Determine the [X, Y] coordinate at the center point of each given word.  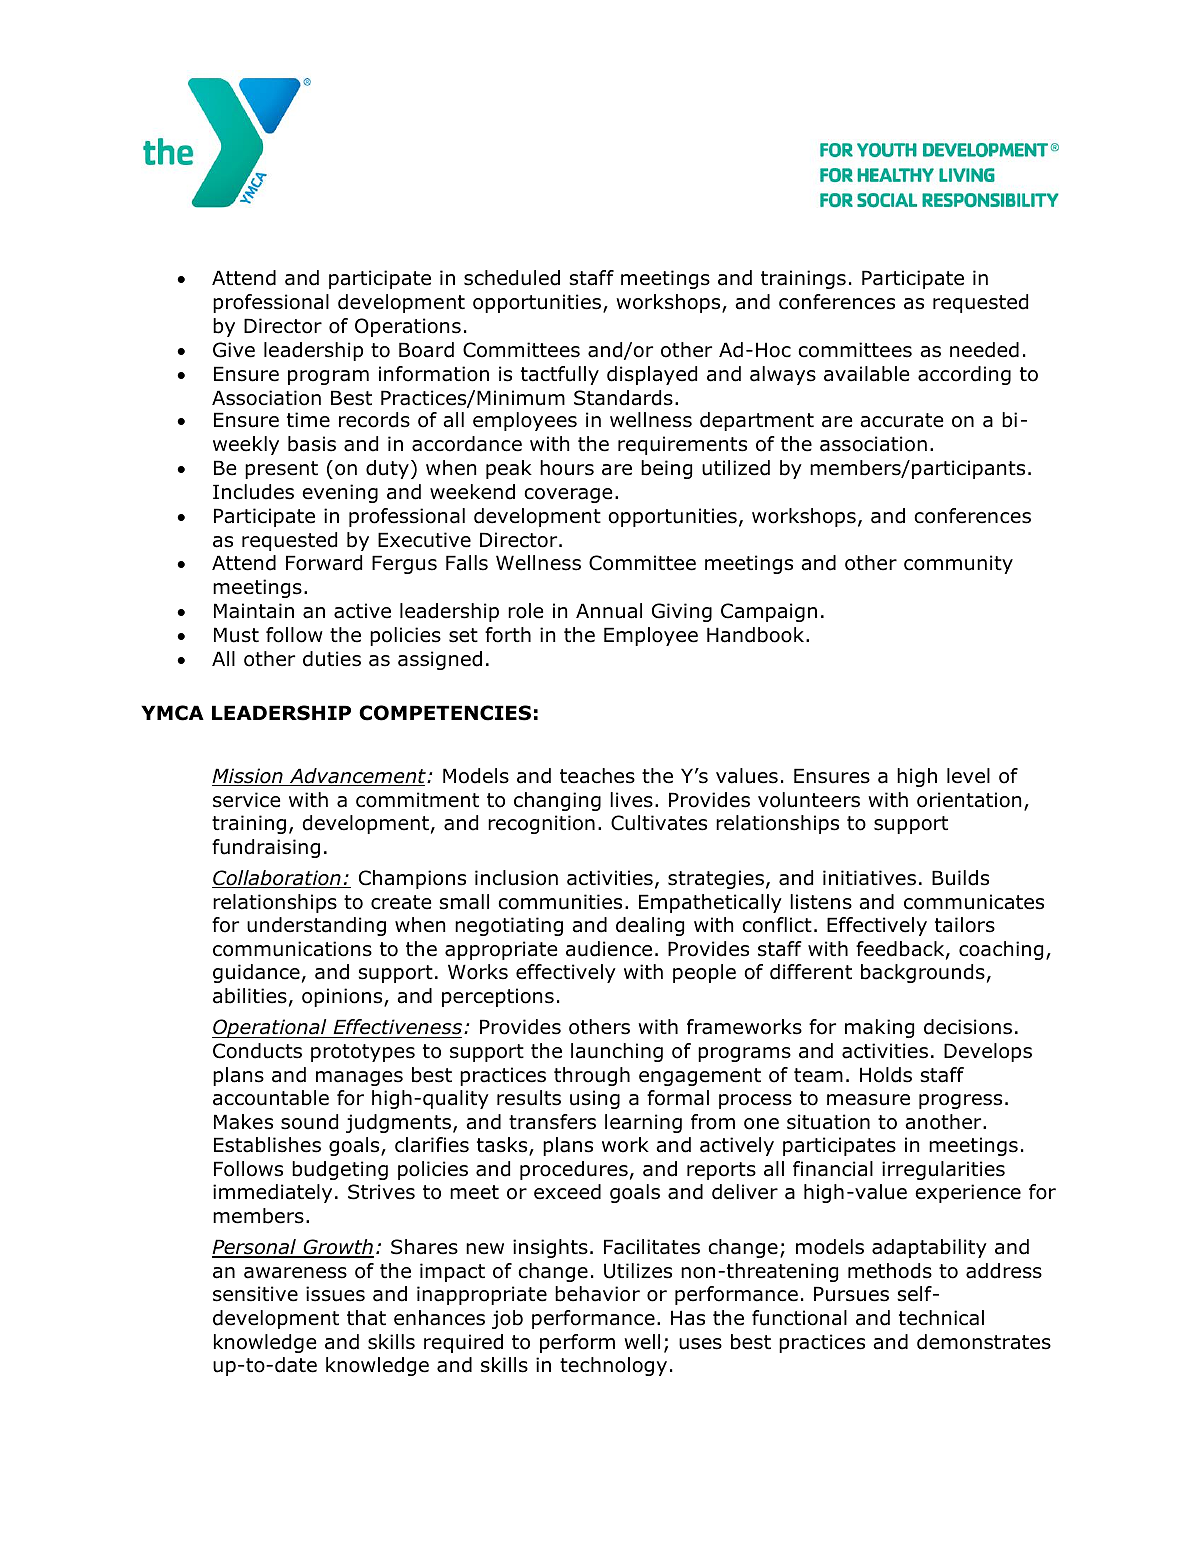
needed [984, 350]
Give [234, 350]
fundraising [266, 848]
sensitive [255, 1294]
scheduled [512, 278]
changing [557, 801]
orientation [969, 800]
